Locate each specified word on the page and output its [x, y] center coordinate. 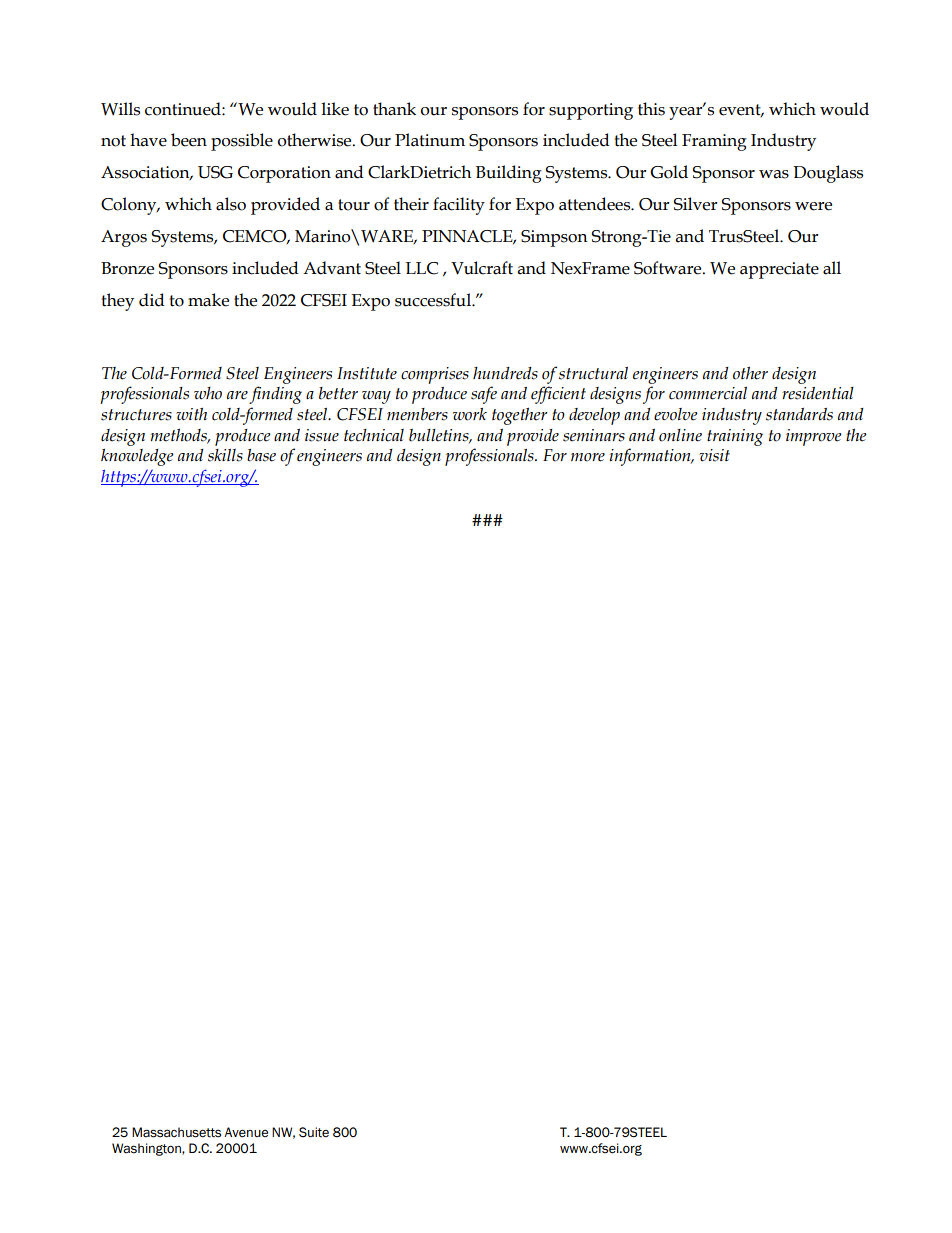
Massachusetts [176, 1132]
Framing [714, 142]
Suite [314, 1132]
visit [714, 455]
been [189, 140]
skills [225, 455]
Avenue [246, 1132]
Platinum [430, 140]
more [588, 457]
